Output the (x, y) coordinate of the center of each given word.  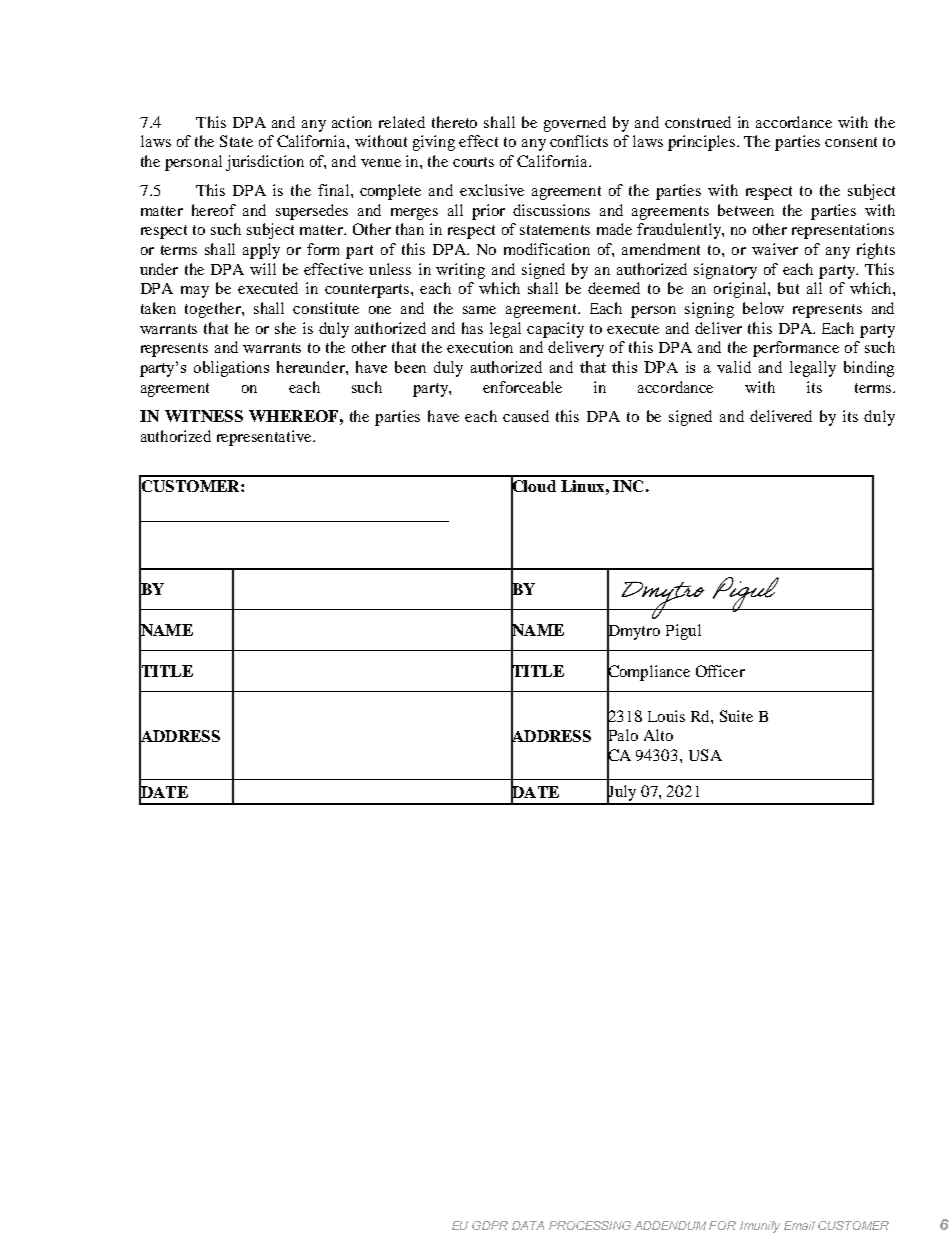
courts (473, 162)
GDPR (490, 1225)
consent (851, 142)
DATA (528, 1225)
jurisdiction (265, 163)
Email (799, 1225)
